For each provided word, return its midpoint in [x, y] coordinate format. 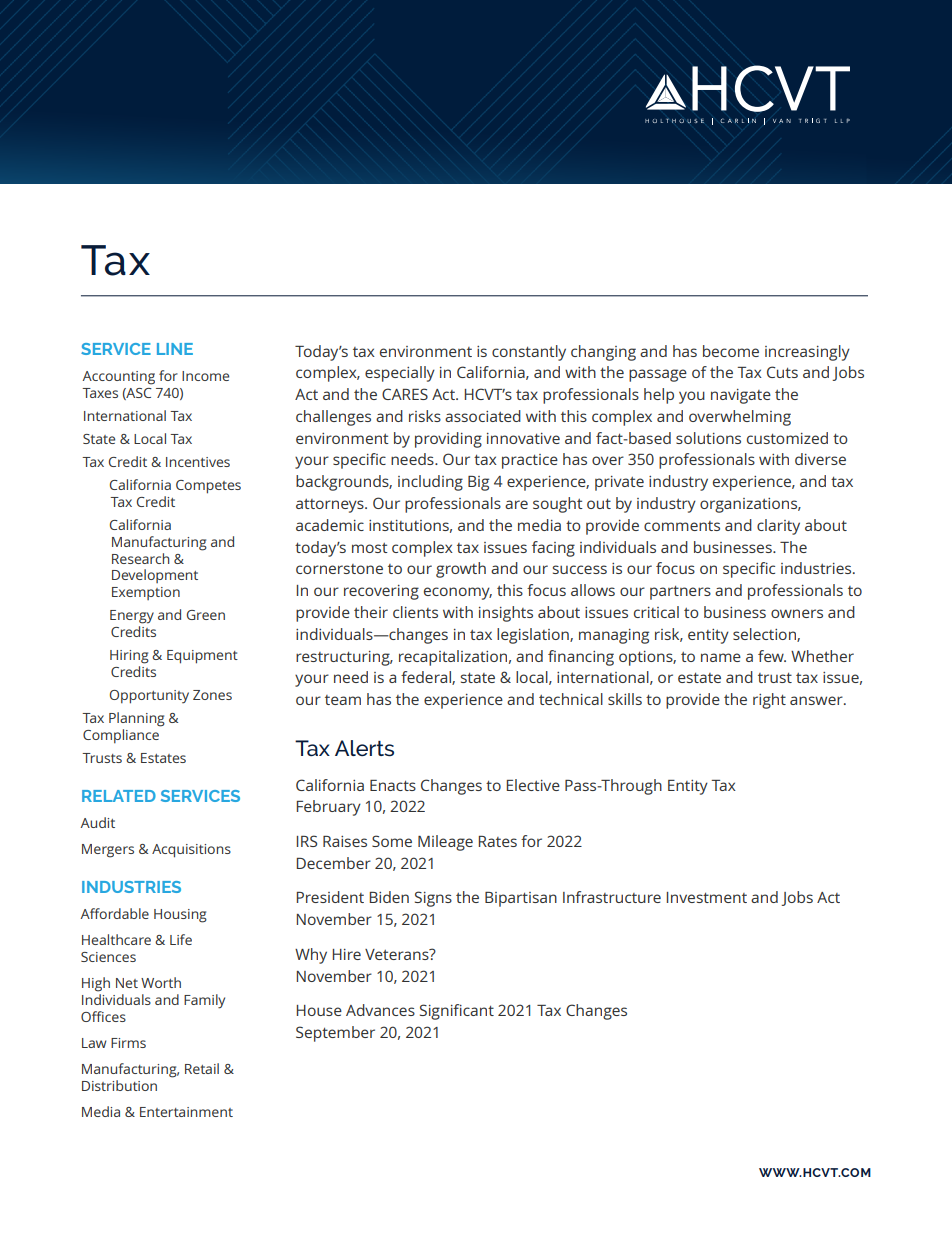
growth [461, 570]
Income [205, 376]
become [731, 351]
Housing [180, 916]
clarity [778, 527]
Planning [137, 719]
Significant [457, 1012]
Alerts [364, 748]
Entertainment [186, 1112]
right [769, 701]
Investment [707, 897]
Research [141, 558]
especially [400, 374]
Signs [433, 899]
